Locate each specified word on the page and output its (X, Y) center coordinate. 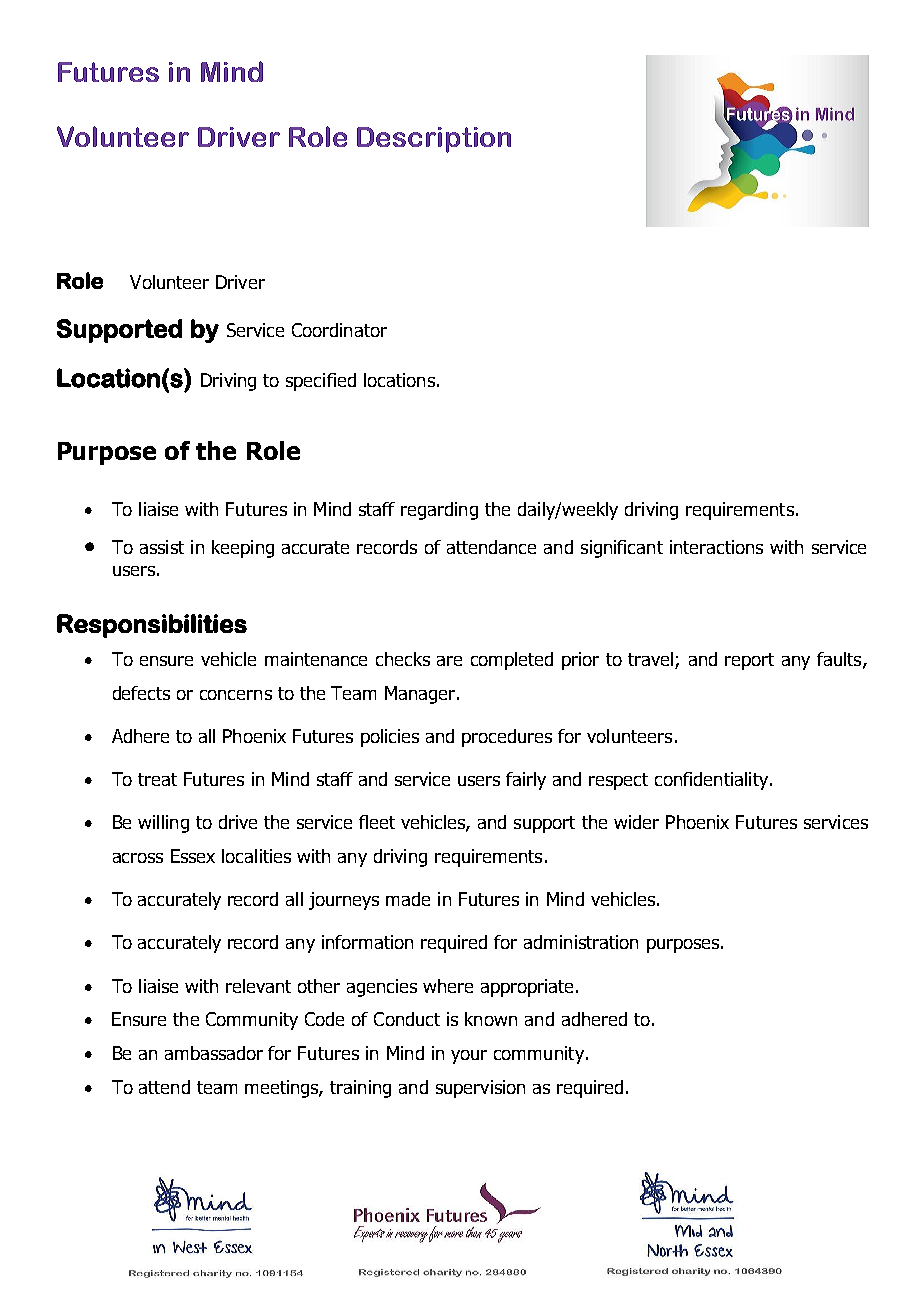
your (469, 1057)
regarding (439, 511)
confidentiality (713, 781)
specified (321, 382)
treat (157, 779)
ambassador (214, 1053)
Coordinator (339, 330)
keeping (243, 549)
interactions (716, 547)
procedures (507, 738)
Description (434, 140)
